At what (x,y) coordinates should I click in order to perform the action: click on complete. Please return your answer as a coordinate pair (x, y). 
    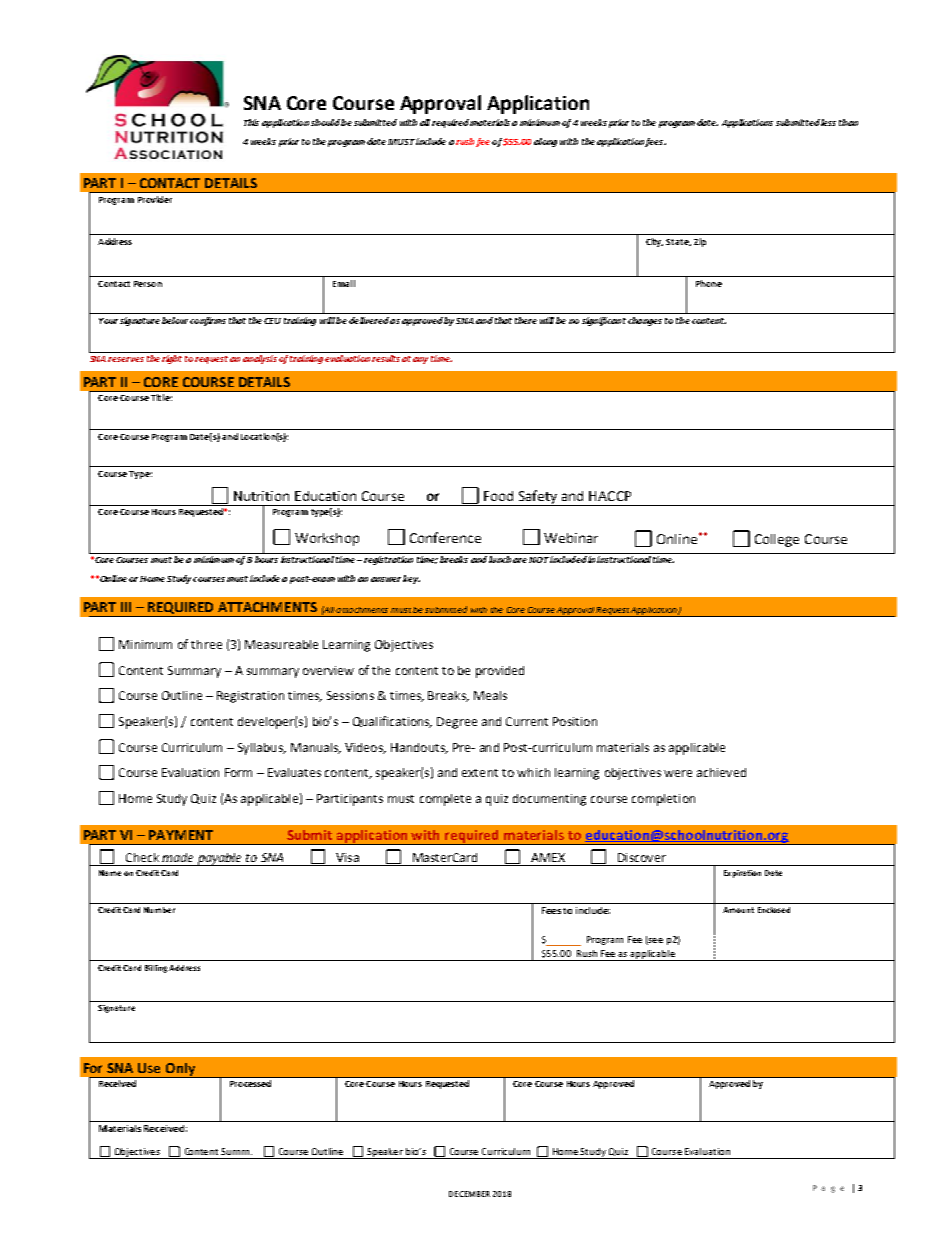
    Looking at the image, I should click on (445, 800).
